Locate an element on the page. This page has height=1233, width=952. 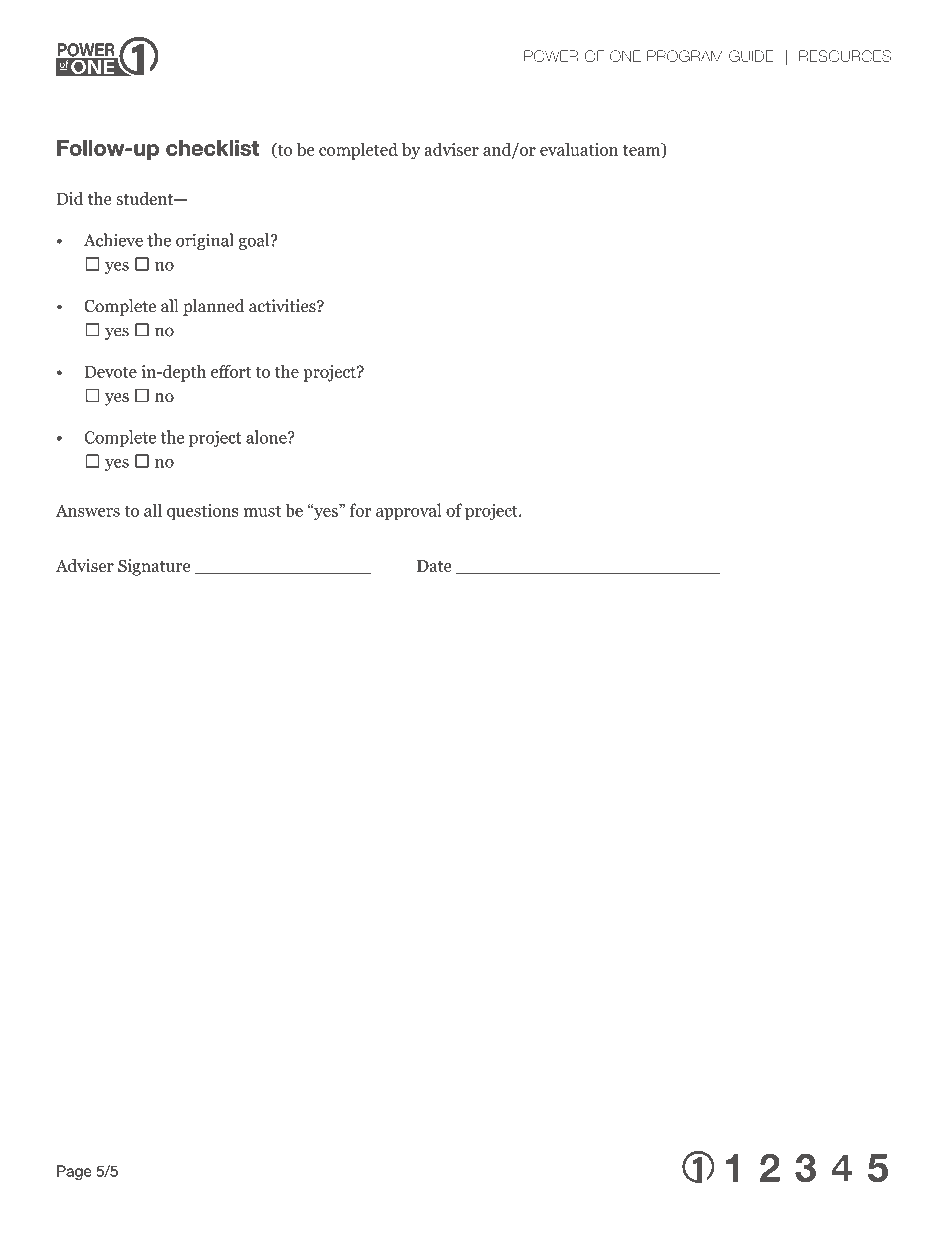
POWER is located at coordinates (551, 56).
